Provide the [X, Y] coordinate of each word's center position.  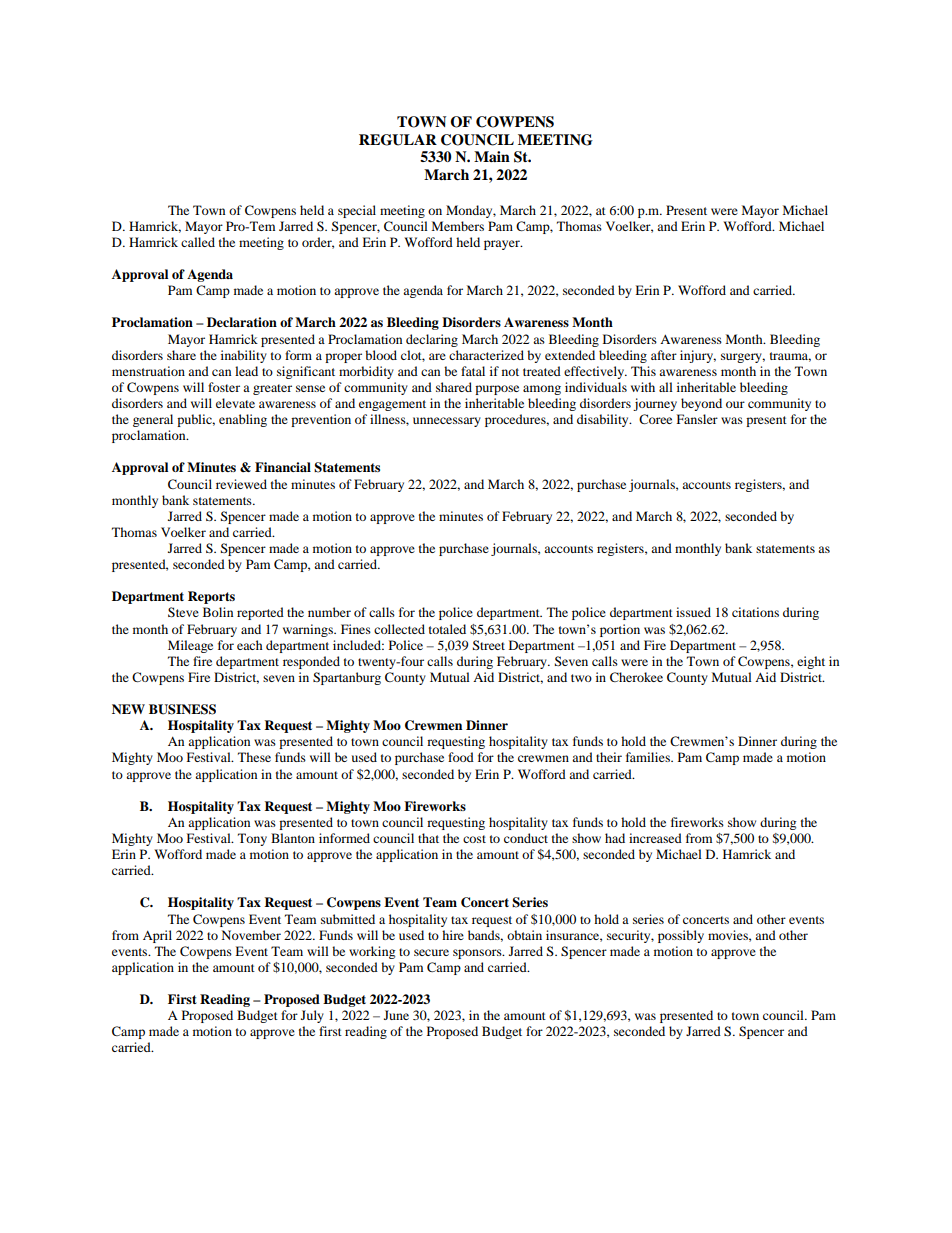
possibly [681, 936]
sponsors [478, 954]
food [461, 757]
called [198, 242]
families [649, 757]
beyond [701, 404]
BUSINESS [182, 709]
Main [492, 156]
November [251, 935]
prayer [503, 245]
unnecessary [447, 422]
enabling [243, 420]
